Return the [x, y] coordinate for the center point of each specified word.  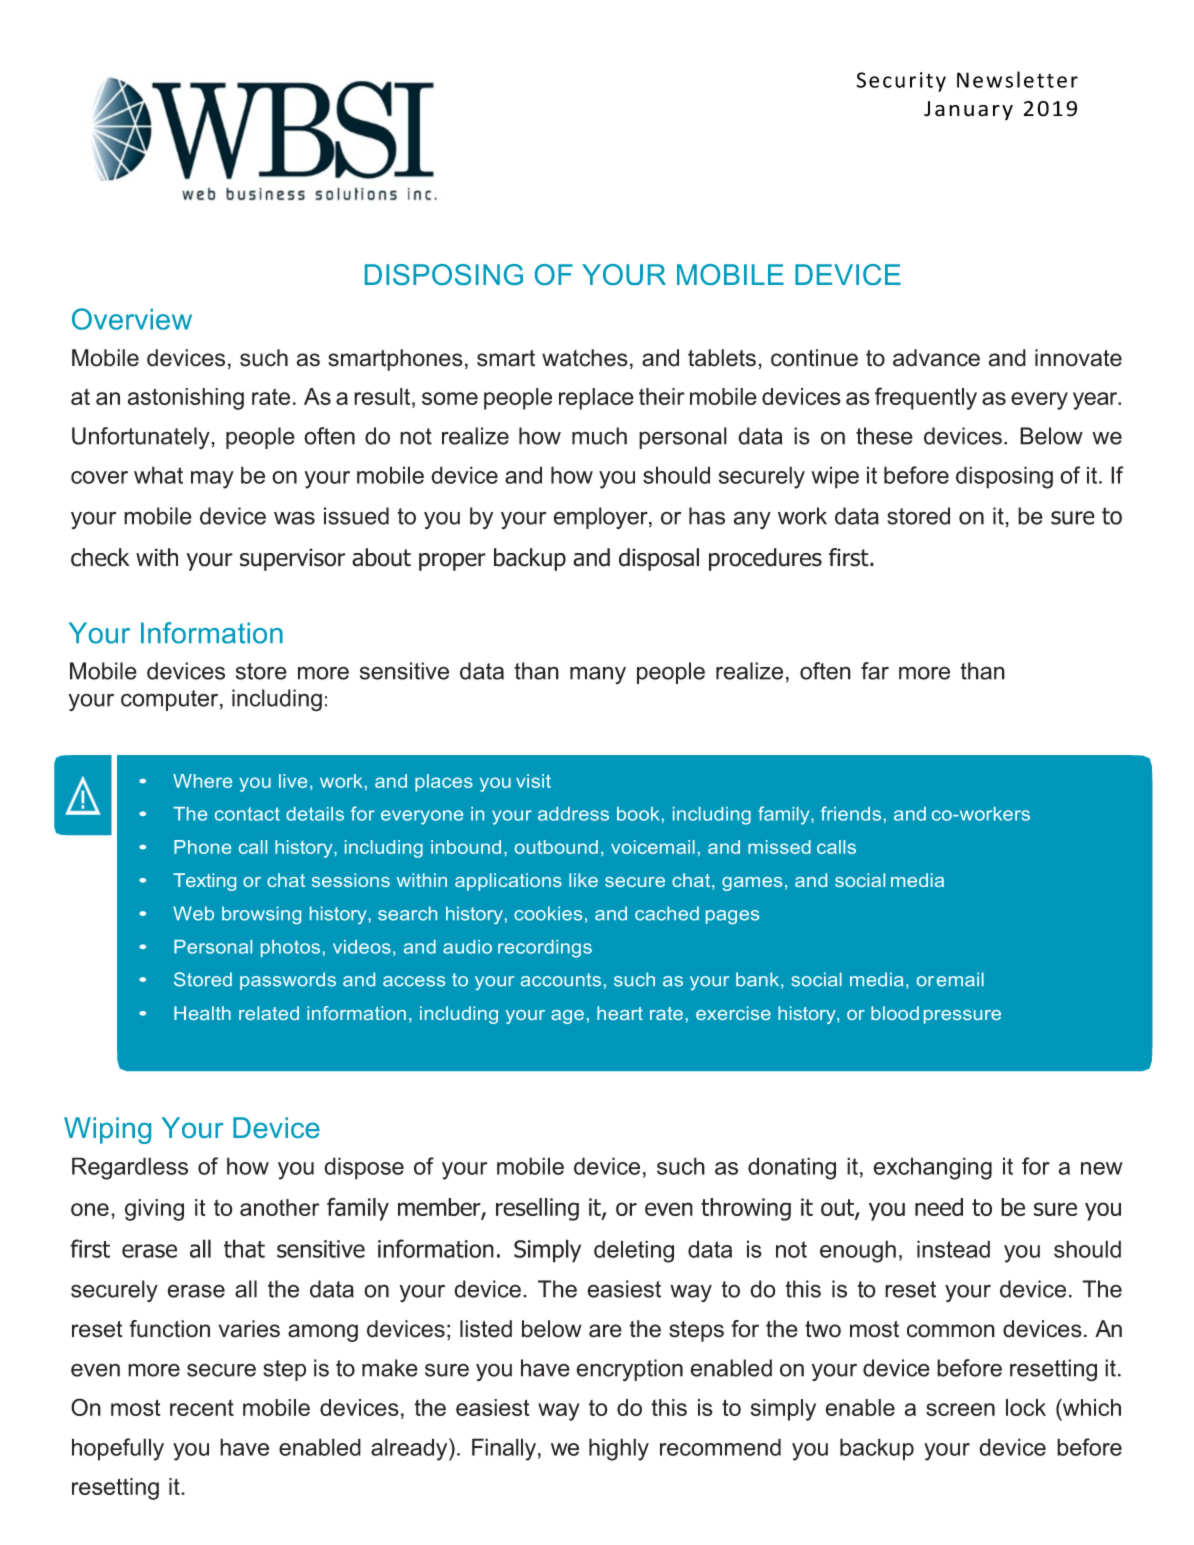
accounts [561, 980]
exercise [733, 1013]
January [968, 110]
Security [901, 82]
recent [202, 1408]
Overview [132, 319]
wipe [835, 477]
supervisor [292, 559]
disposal [659, 559]
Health [202, 1013]
